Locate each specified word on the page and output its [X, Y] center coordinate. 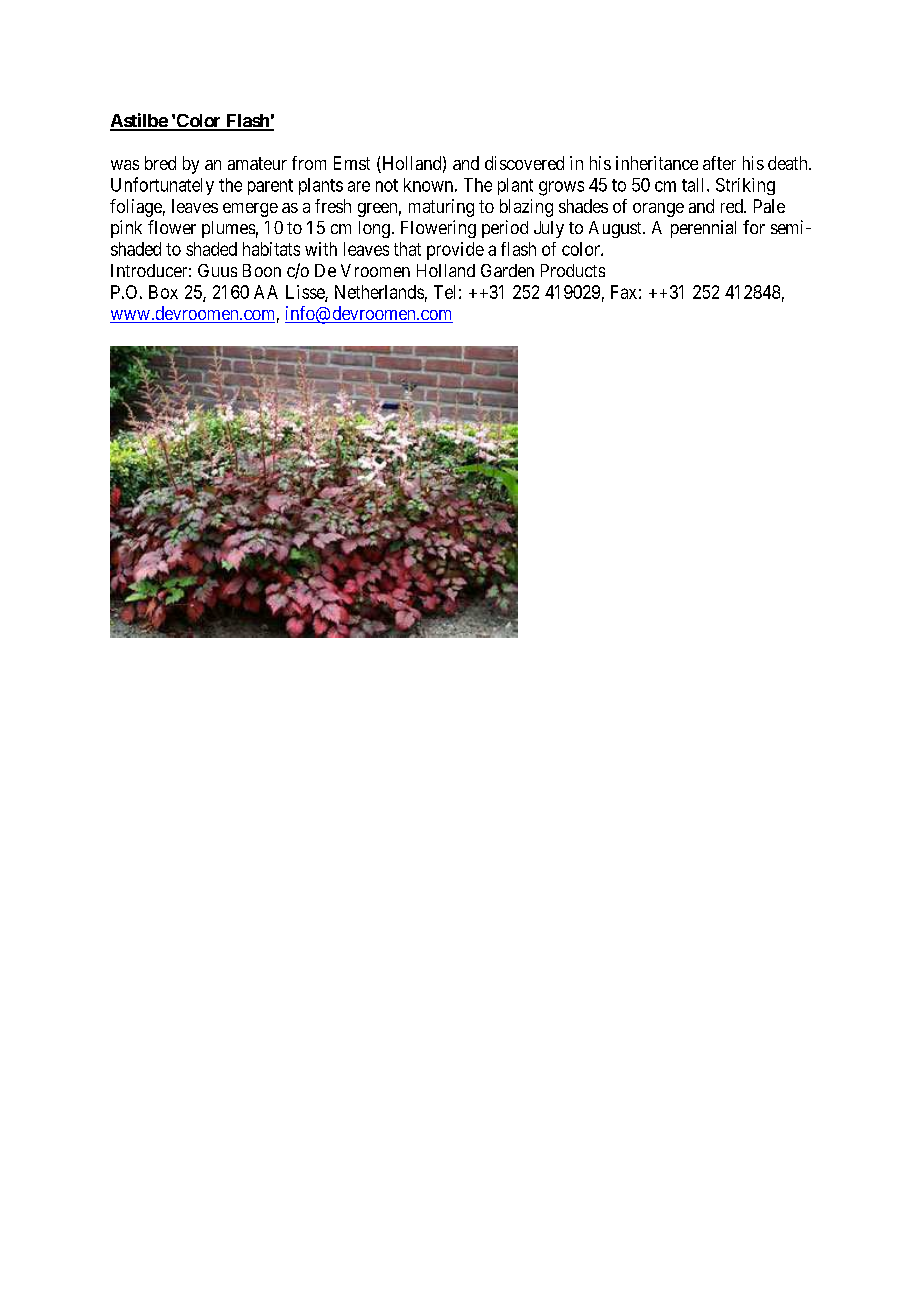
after [719, 163]
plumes [228, 229]
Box [163, 292]
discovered [524, 163]
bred [160, 163]
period [505, 229]
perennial [703, 229]
